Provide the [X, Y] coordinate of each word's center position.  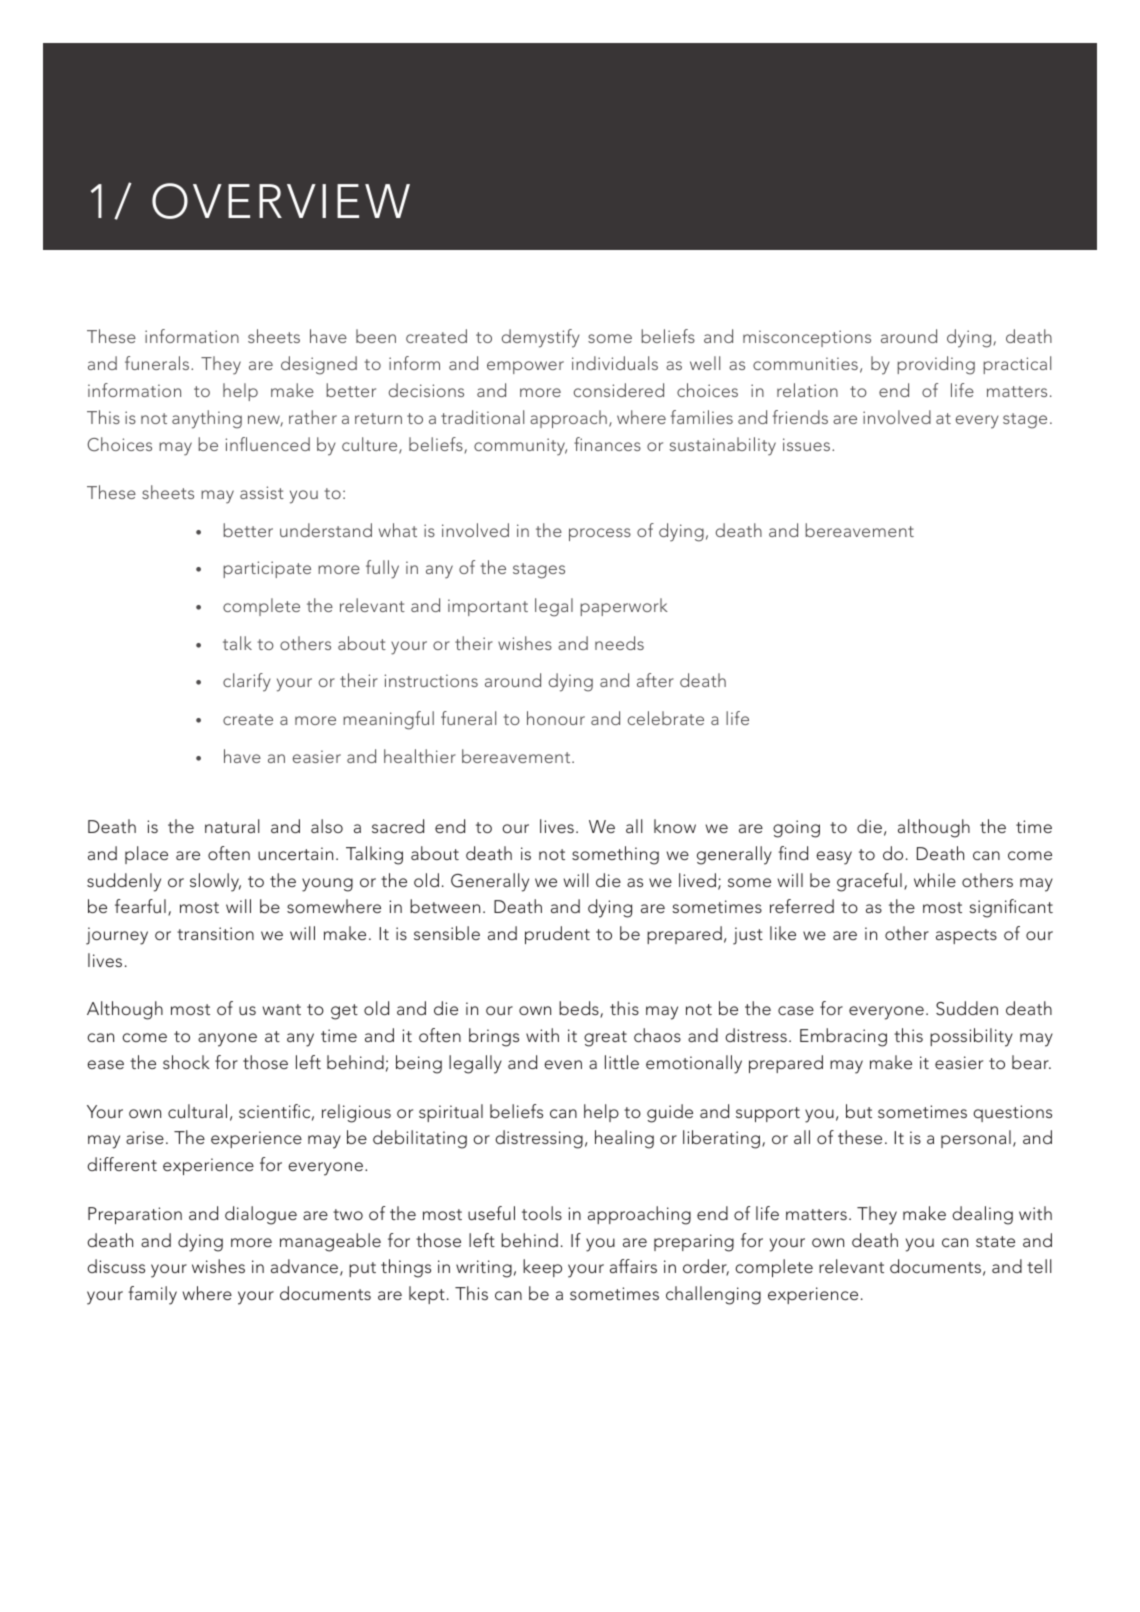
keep [542, 1268]
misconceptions [807, 338]
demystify [541, 338]
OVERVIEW [281, 201]
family [152, 1295]
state [995, 1241]
